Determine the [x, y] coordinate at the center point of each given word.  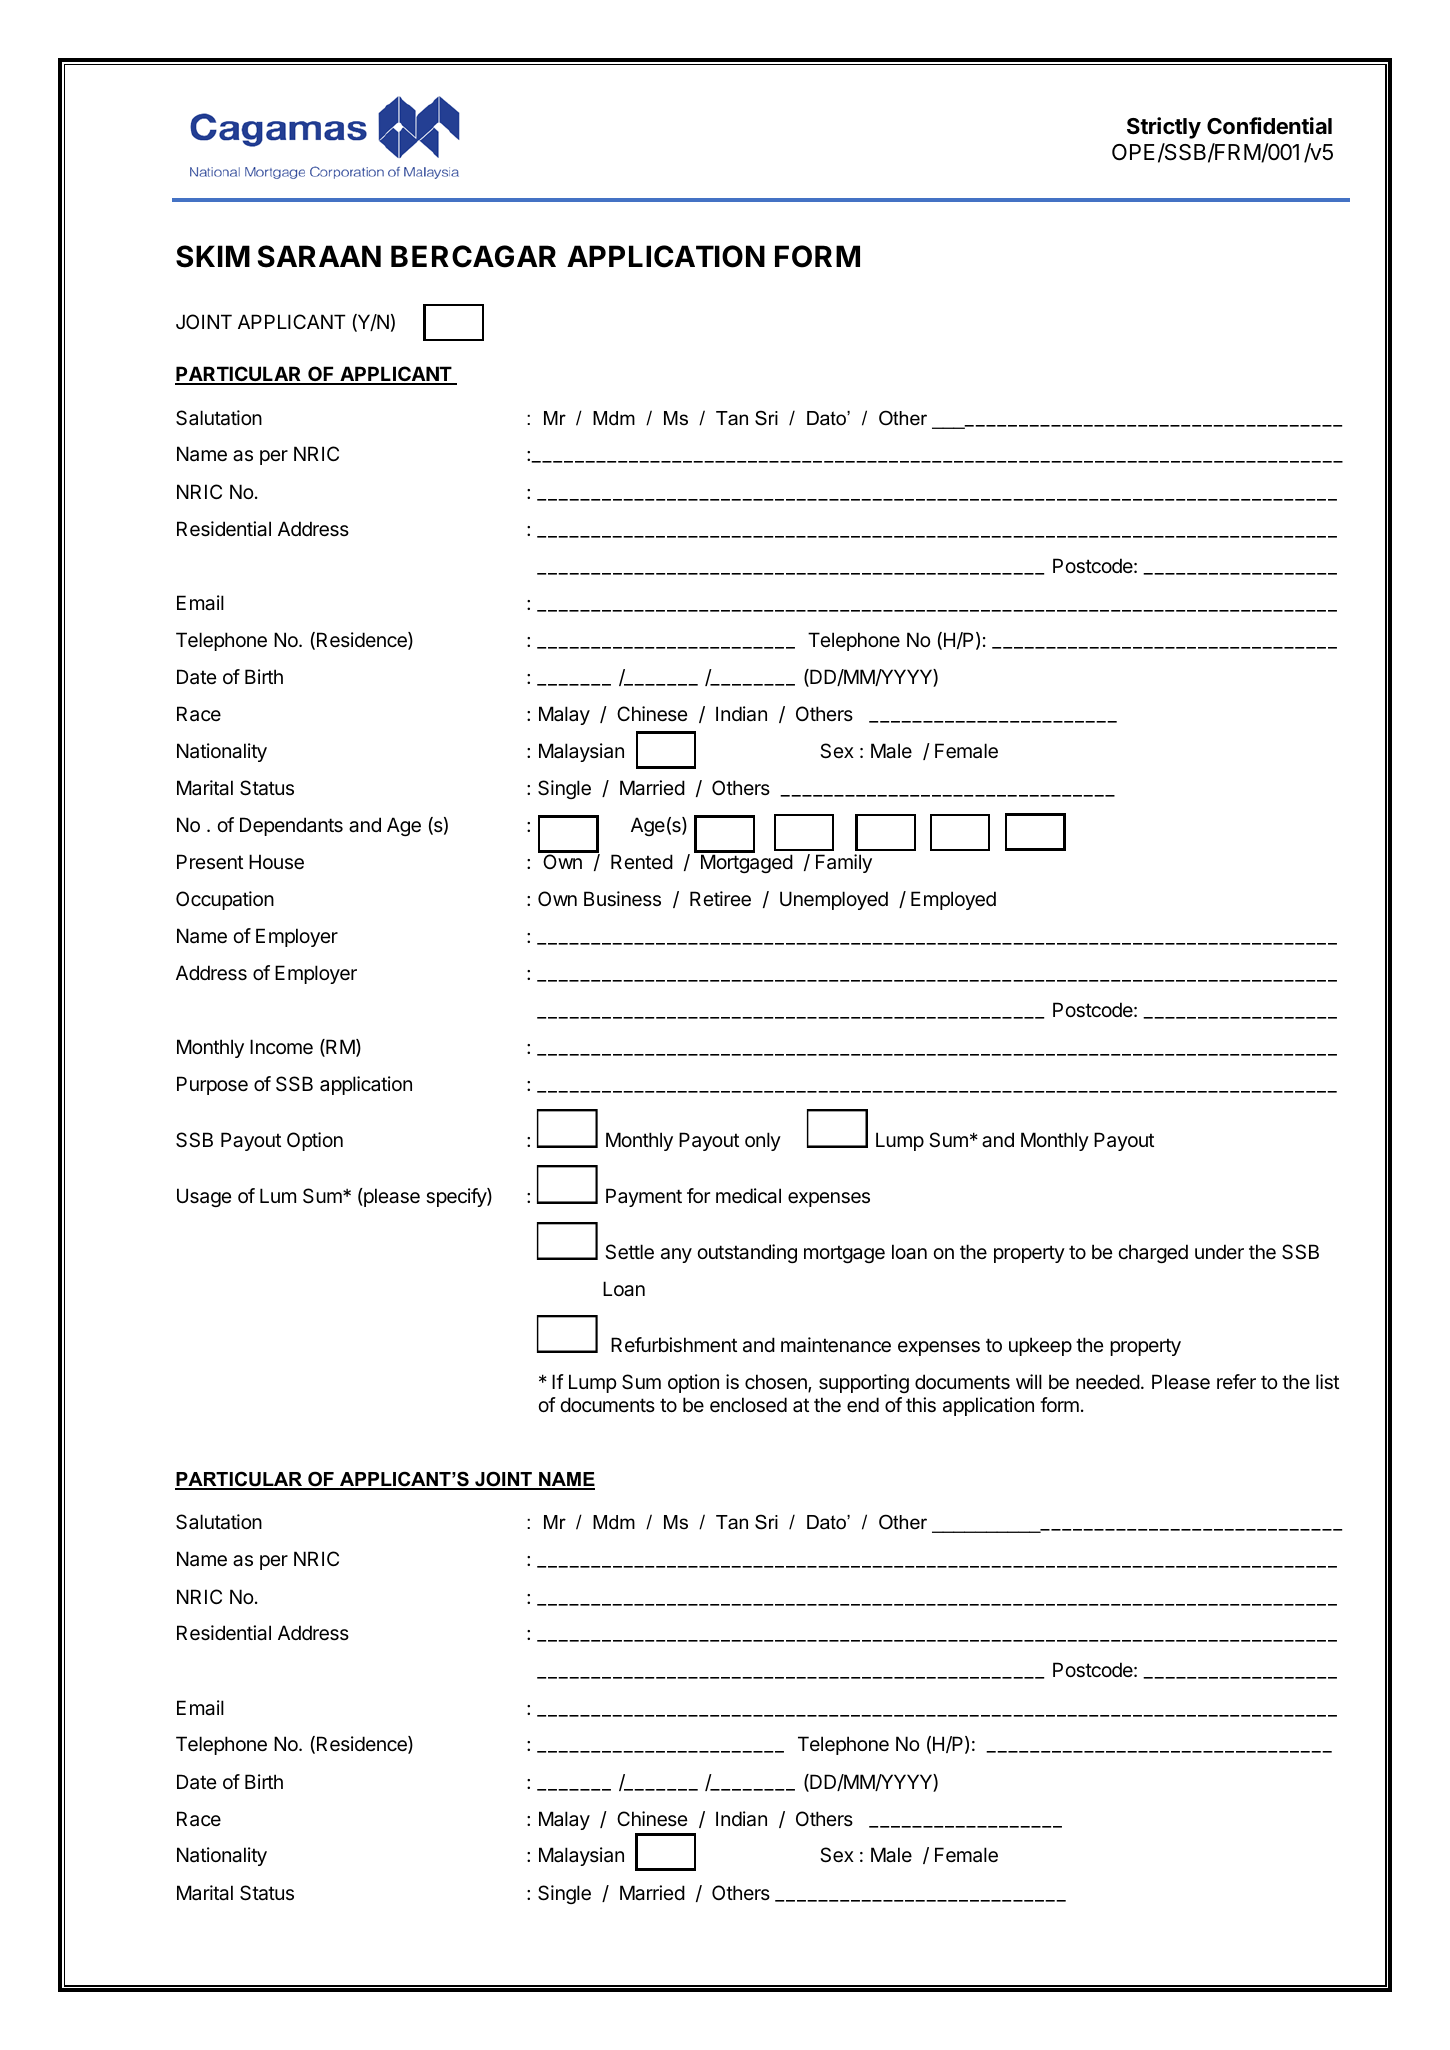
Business [622, 899]
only [763, 1141]
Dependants [291, 826]
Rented [642, 861]
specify [457, 1197]
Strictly [1164, 128]
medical [748, 1196]
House [276, 862]
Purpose [212, 1085]
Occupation [225, 900]
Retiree [720, 899]
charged [1153, 1253]
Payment [644, 1197]
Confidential [1269, 126]
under [1219, 1251]
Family [844, 863]
